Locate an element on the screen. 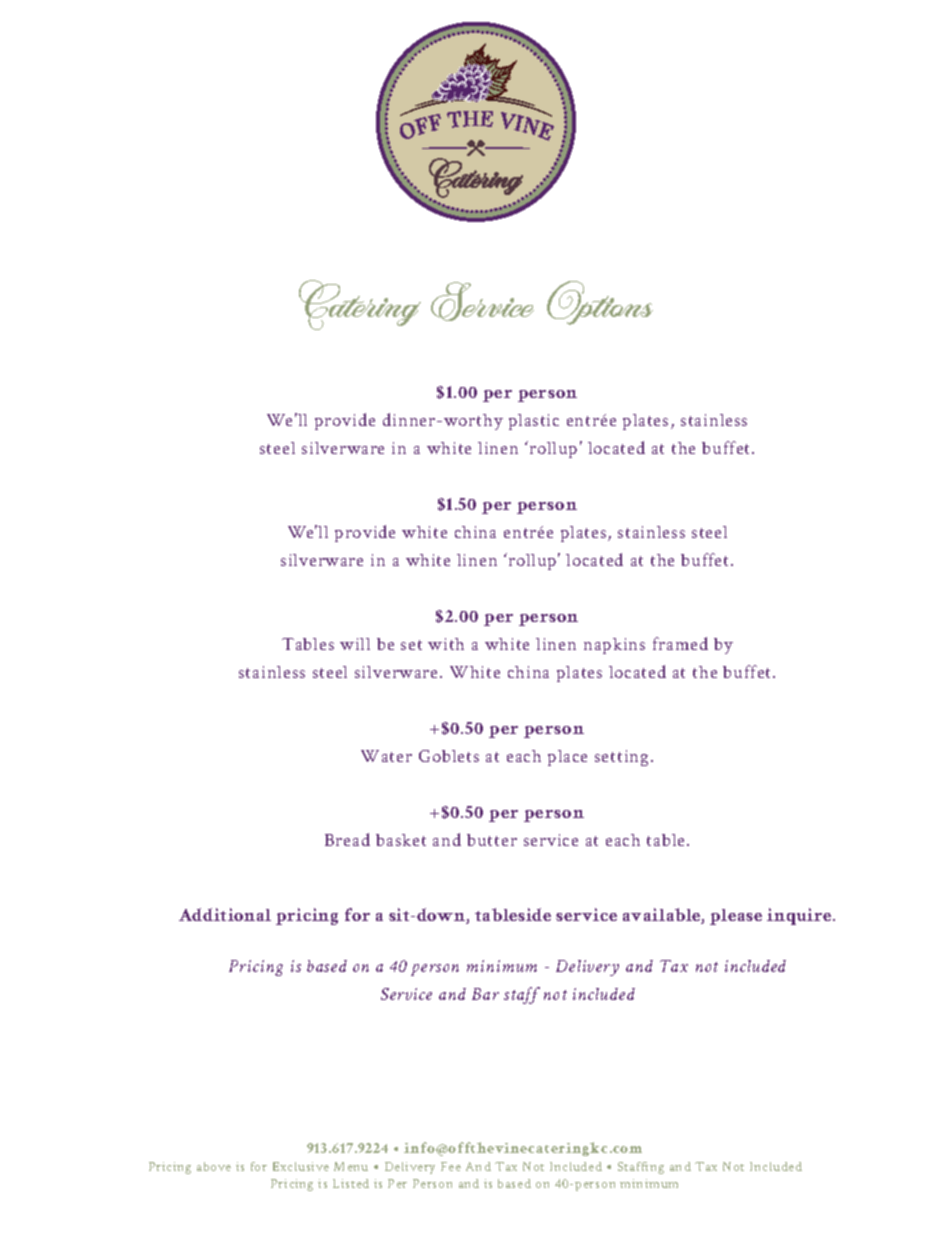 This screenshot has width=952, height=1233. will is located at coordinates (355, 644).
